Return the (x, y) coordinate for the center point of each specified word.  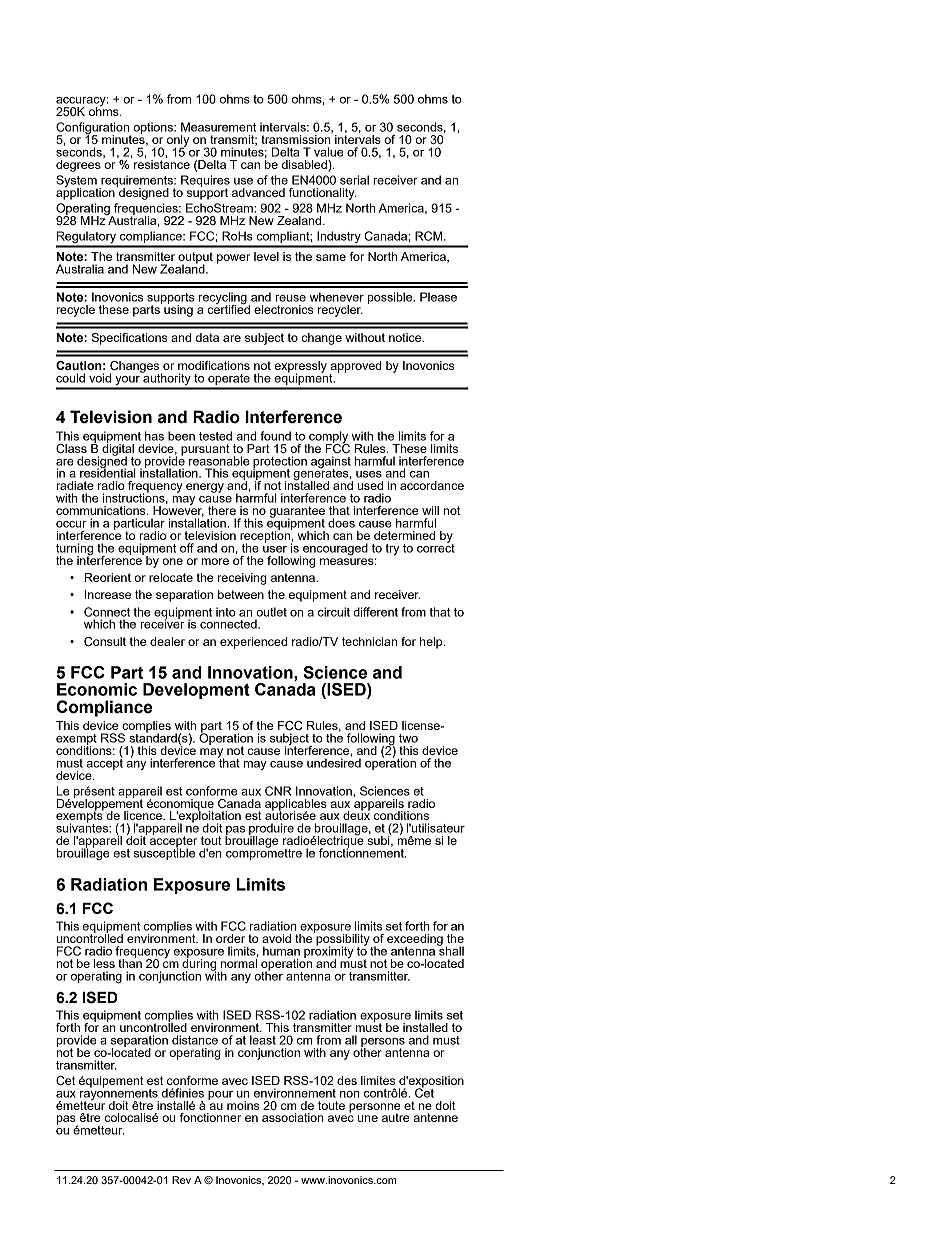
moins (243, 1105)
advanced (258, 192)
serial (354, 180)
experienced (253, 643)
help (432, 643)
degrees (78, 166)
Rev (181, 1180)
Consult (105, 642)
